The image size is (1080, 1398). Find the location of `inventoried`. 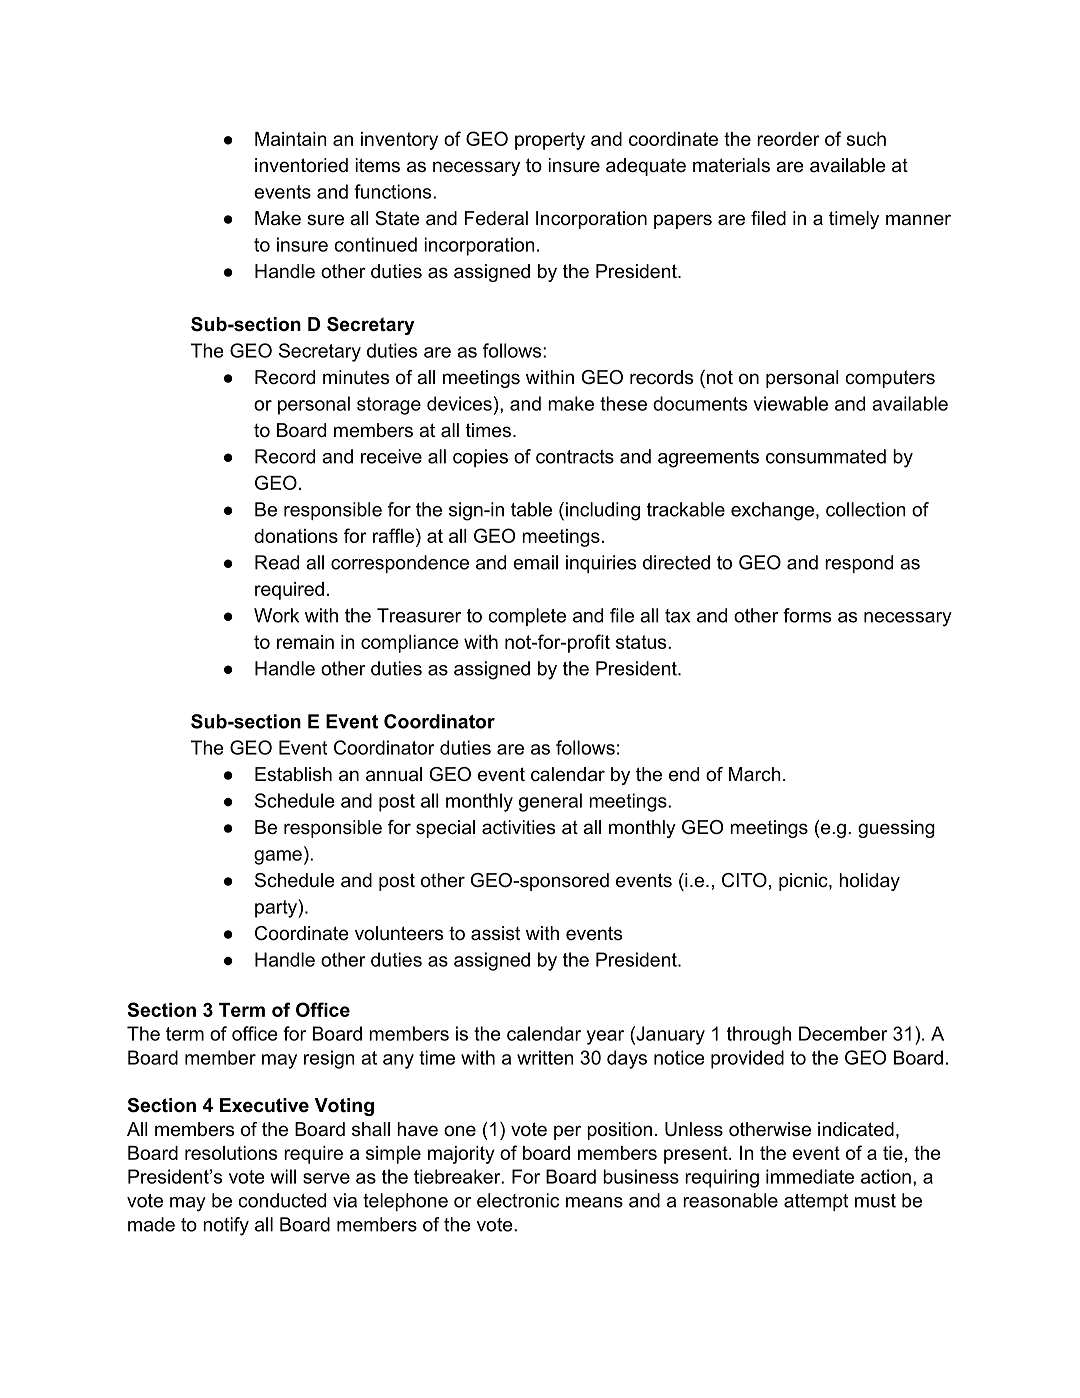

inventoried is located at coordinates (301, 165).
